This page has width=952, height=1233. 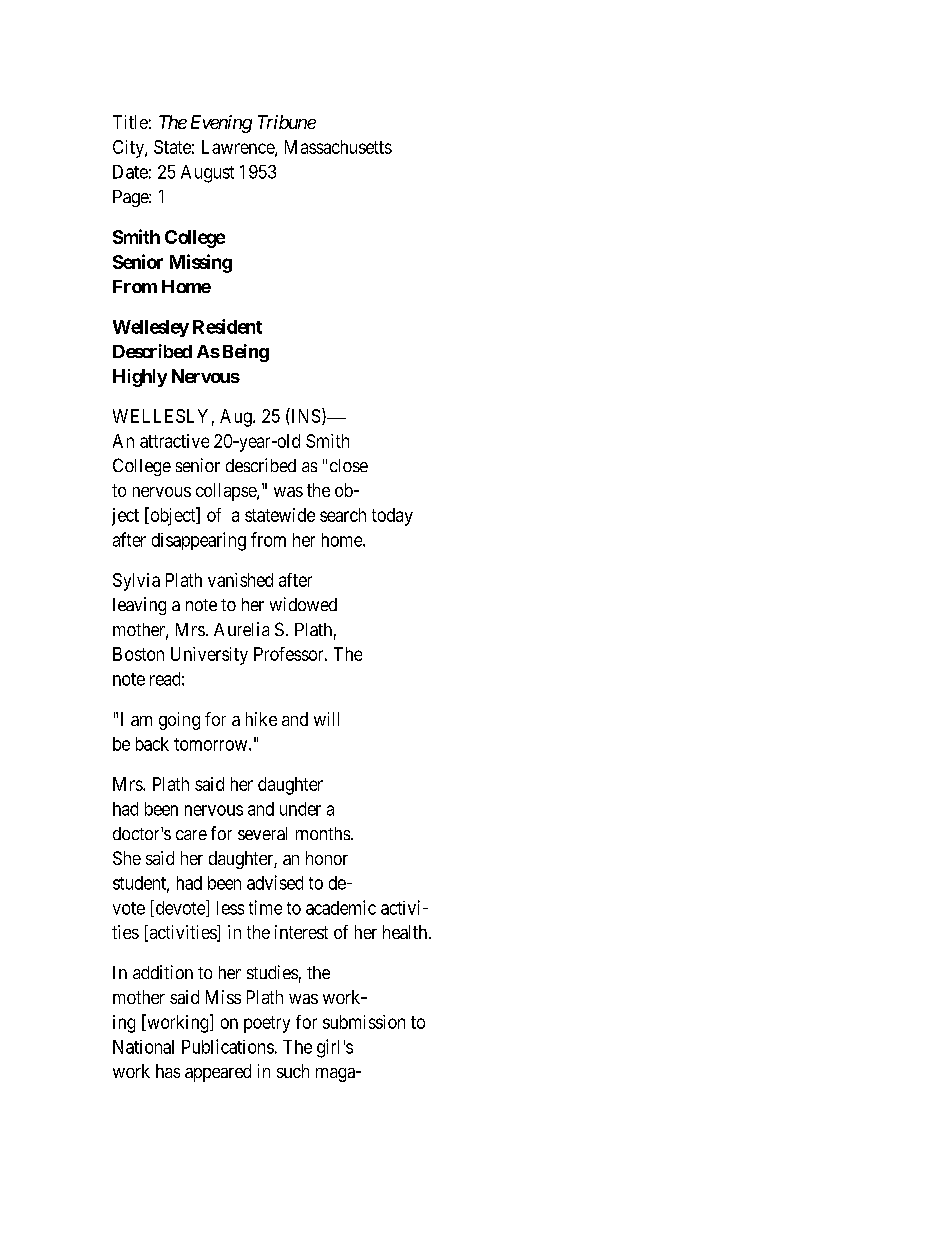 I want to click on poetry, so click(x=267, y=1024).
